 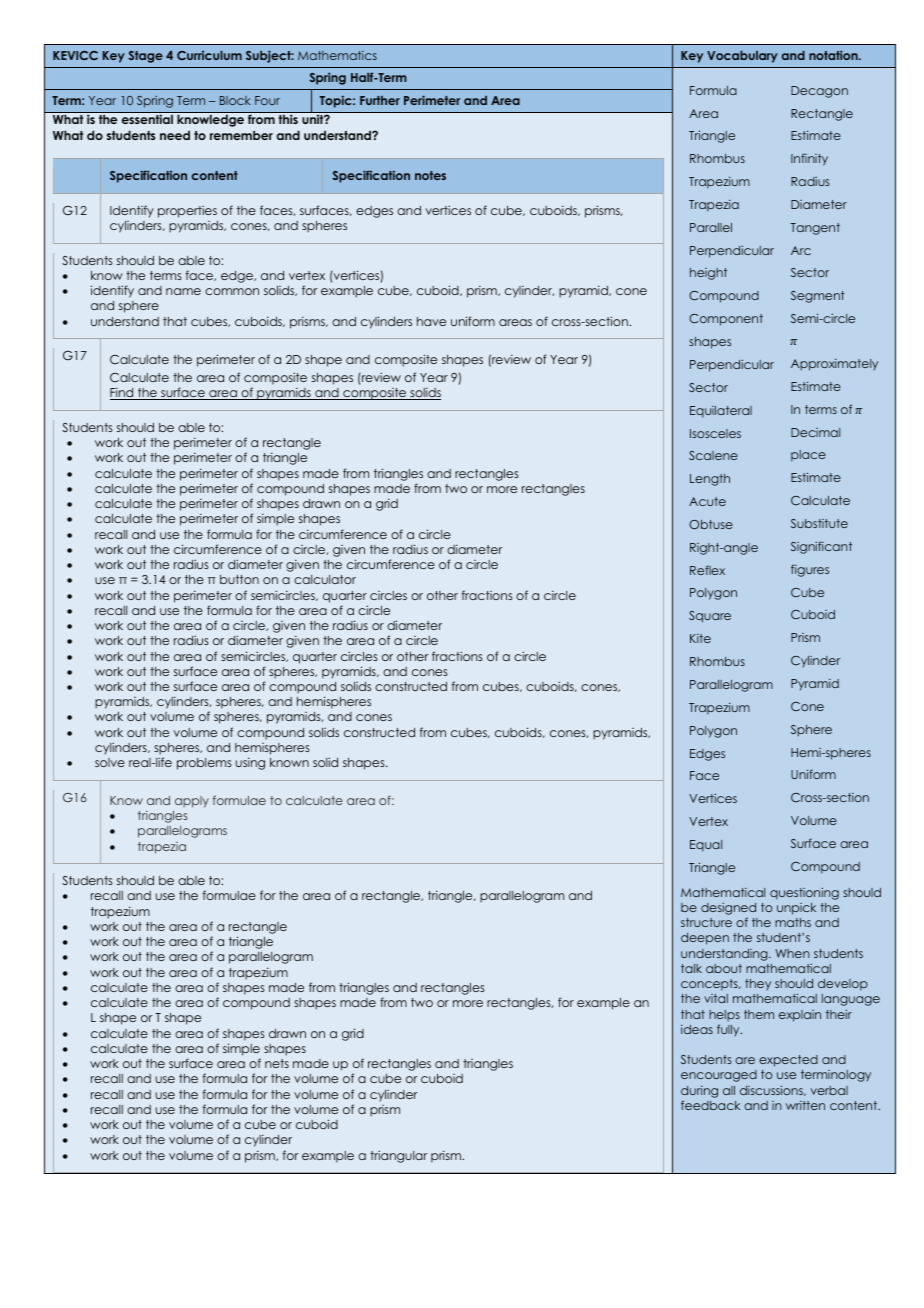 I want to click on problems, so click(x=204, y=764).
